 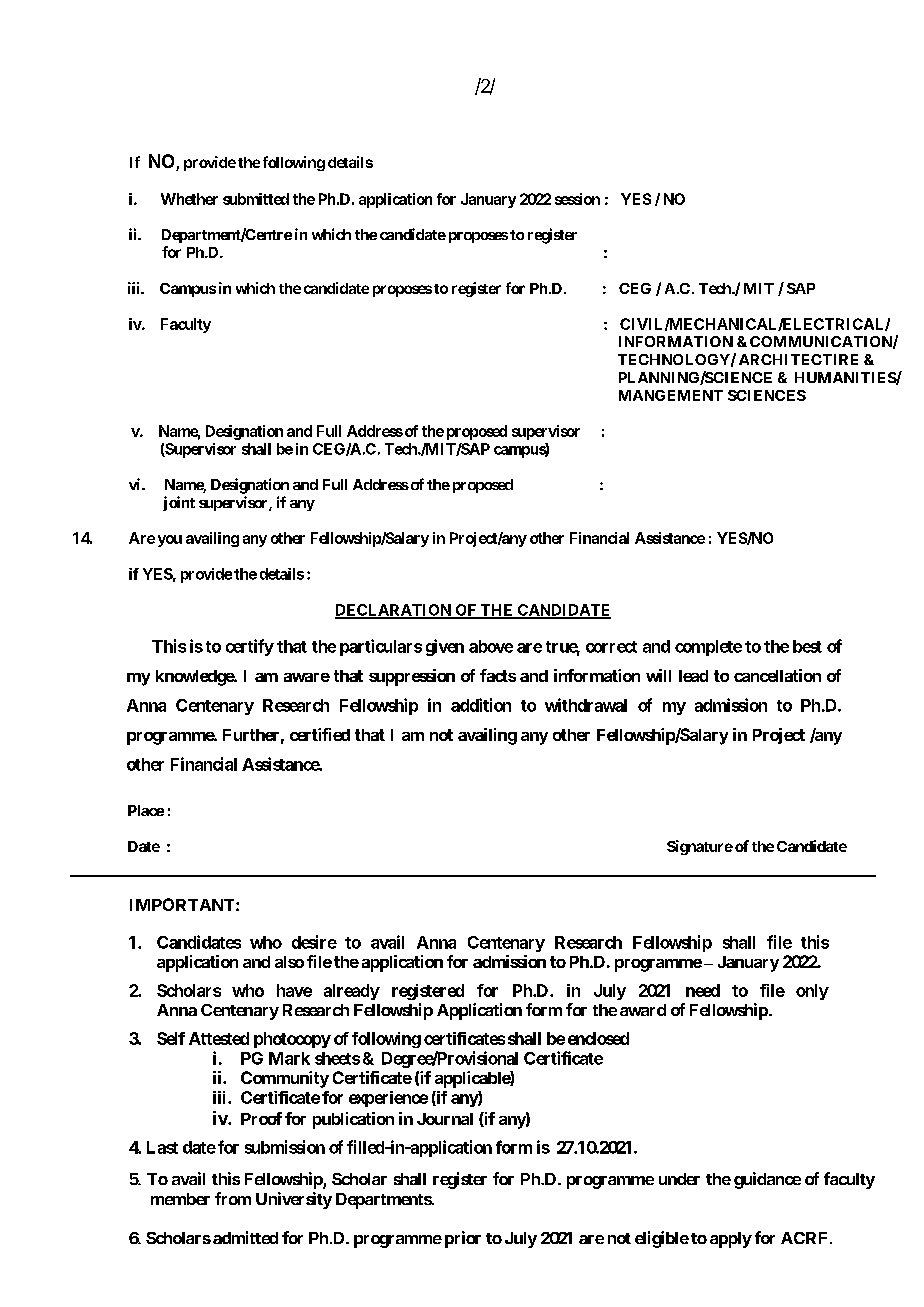 What do you see at coordinates (233, 1198) in the screenshot?
I see `from` at bounding box center [233, 1198].
